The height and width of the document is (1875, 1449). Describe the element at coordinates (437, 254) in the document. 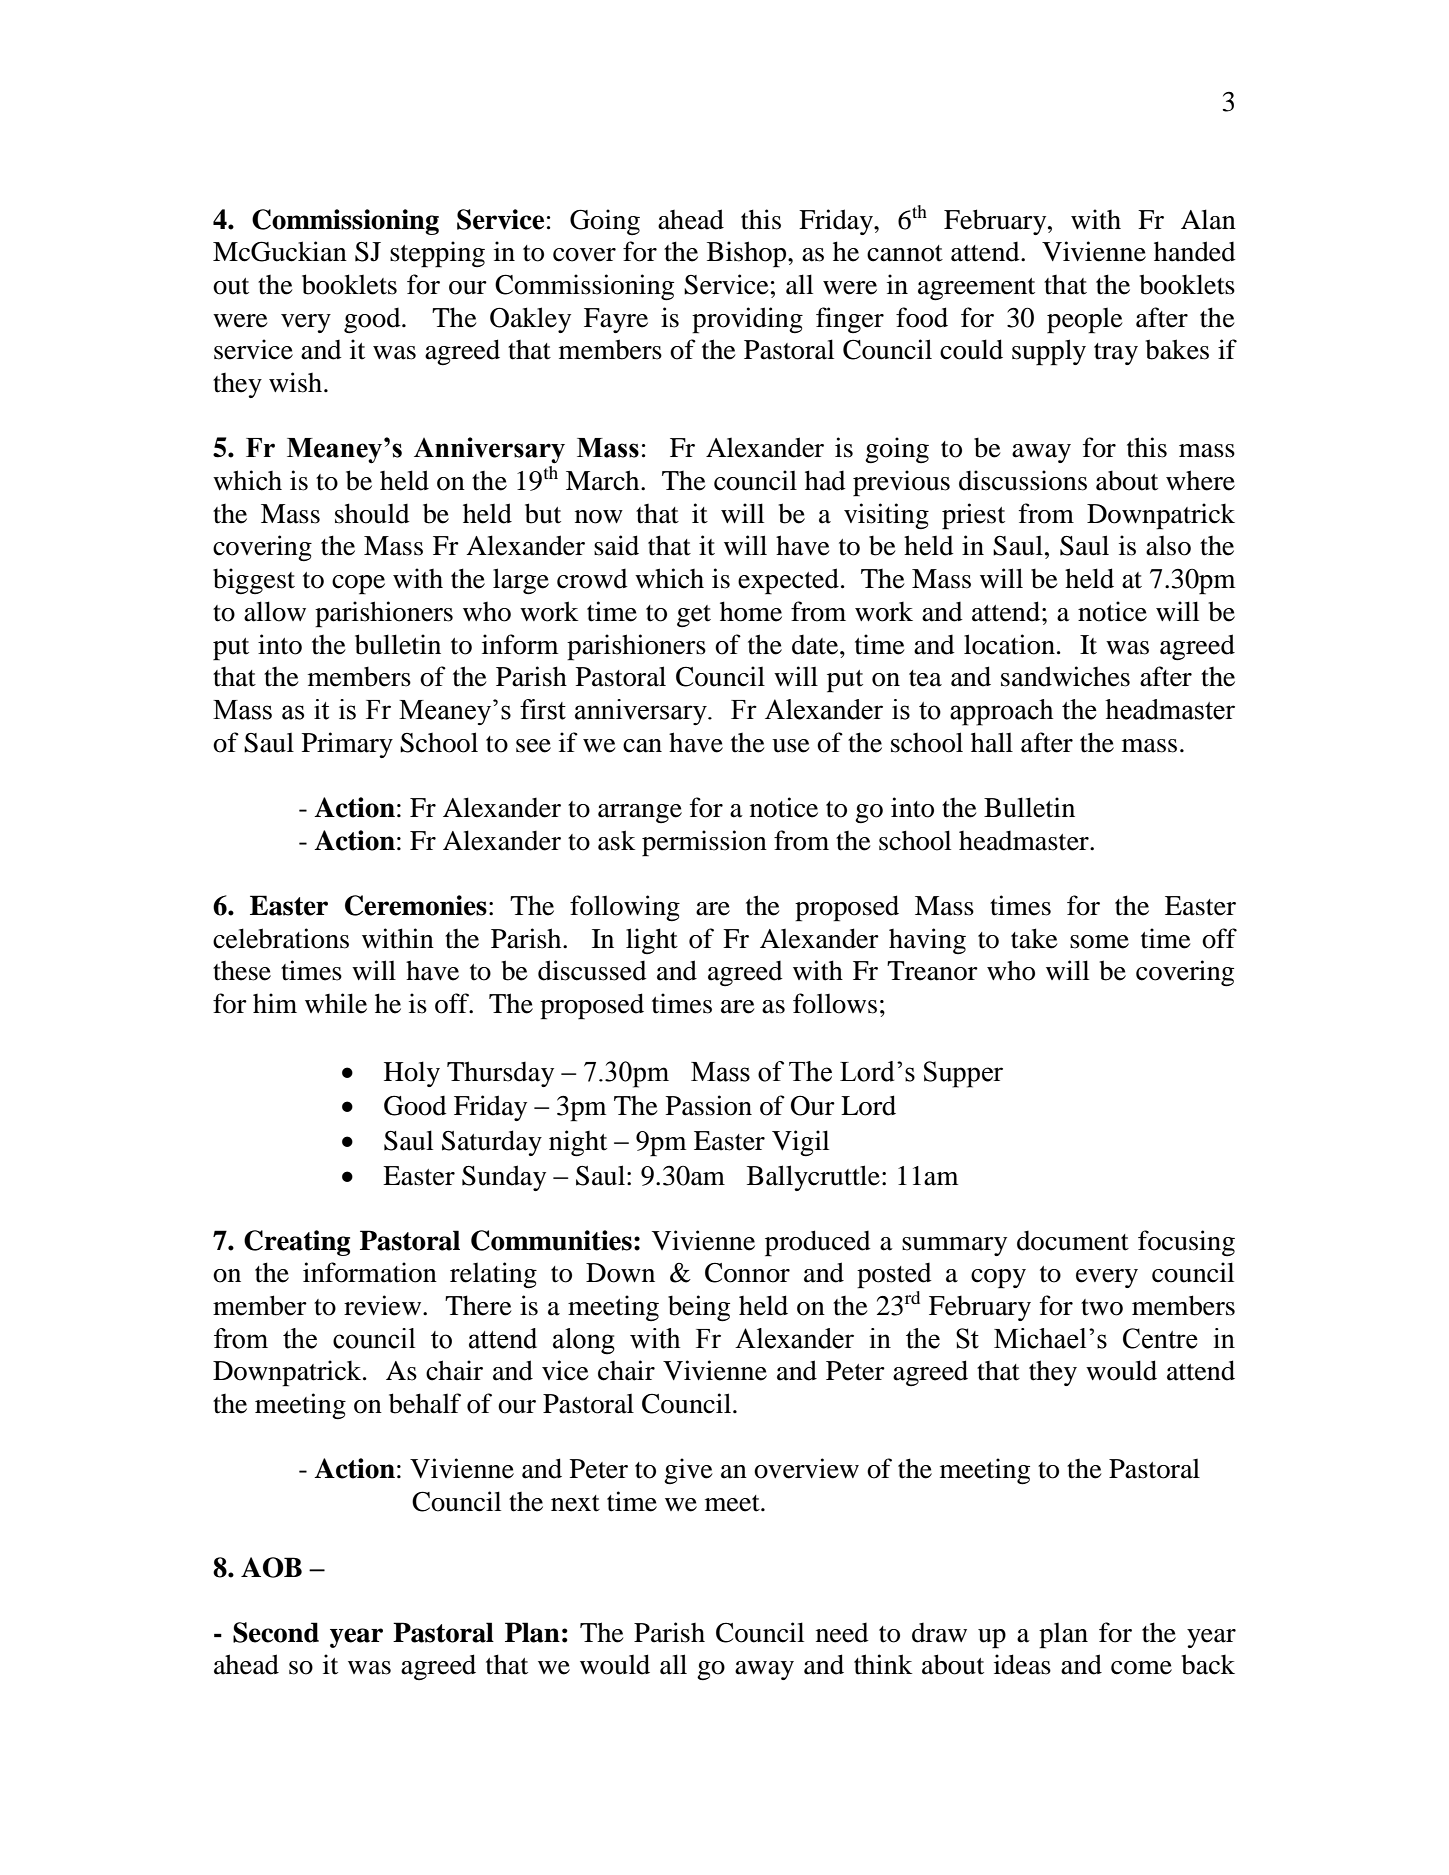

I see `stepping` at that location.
